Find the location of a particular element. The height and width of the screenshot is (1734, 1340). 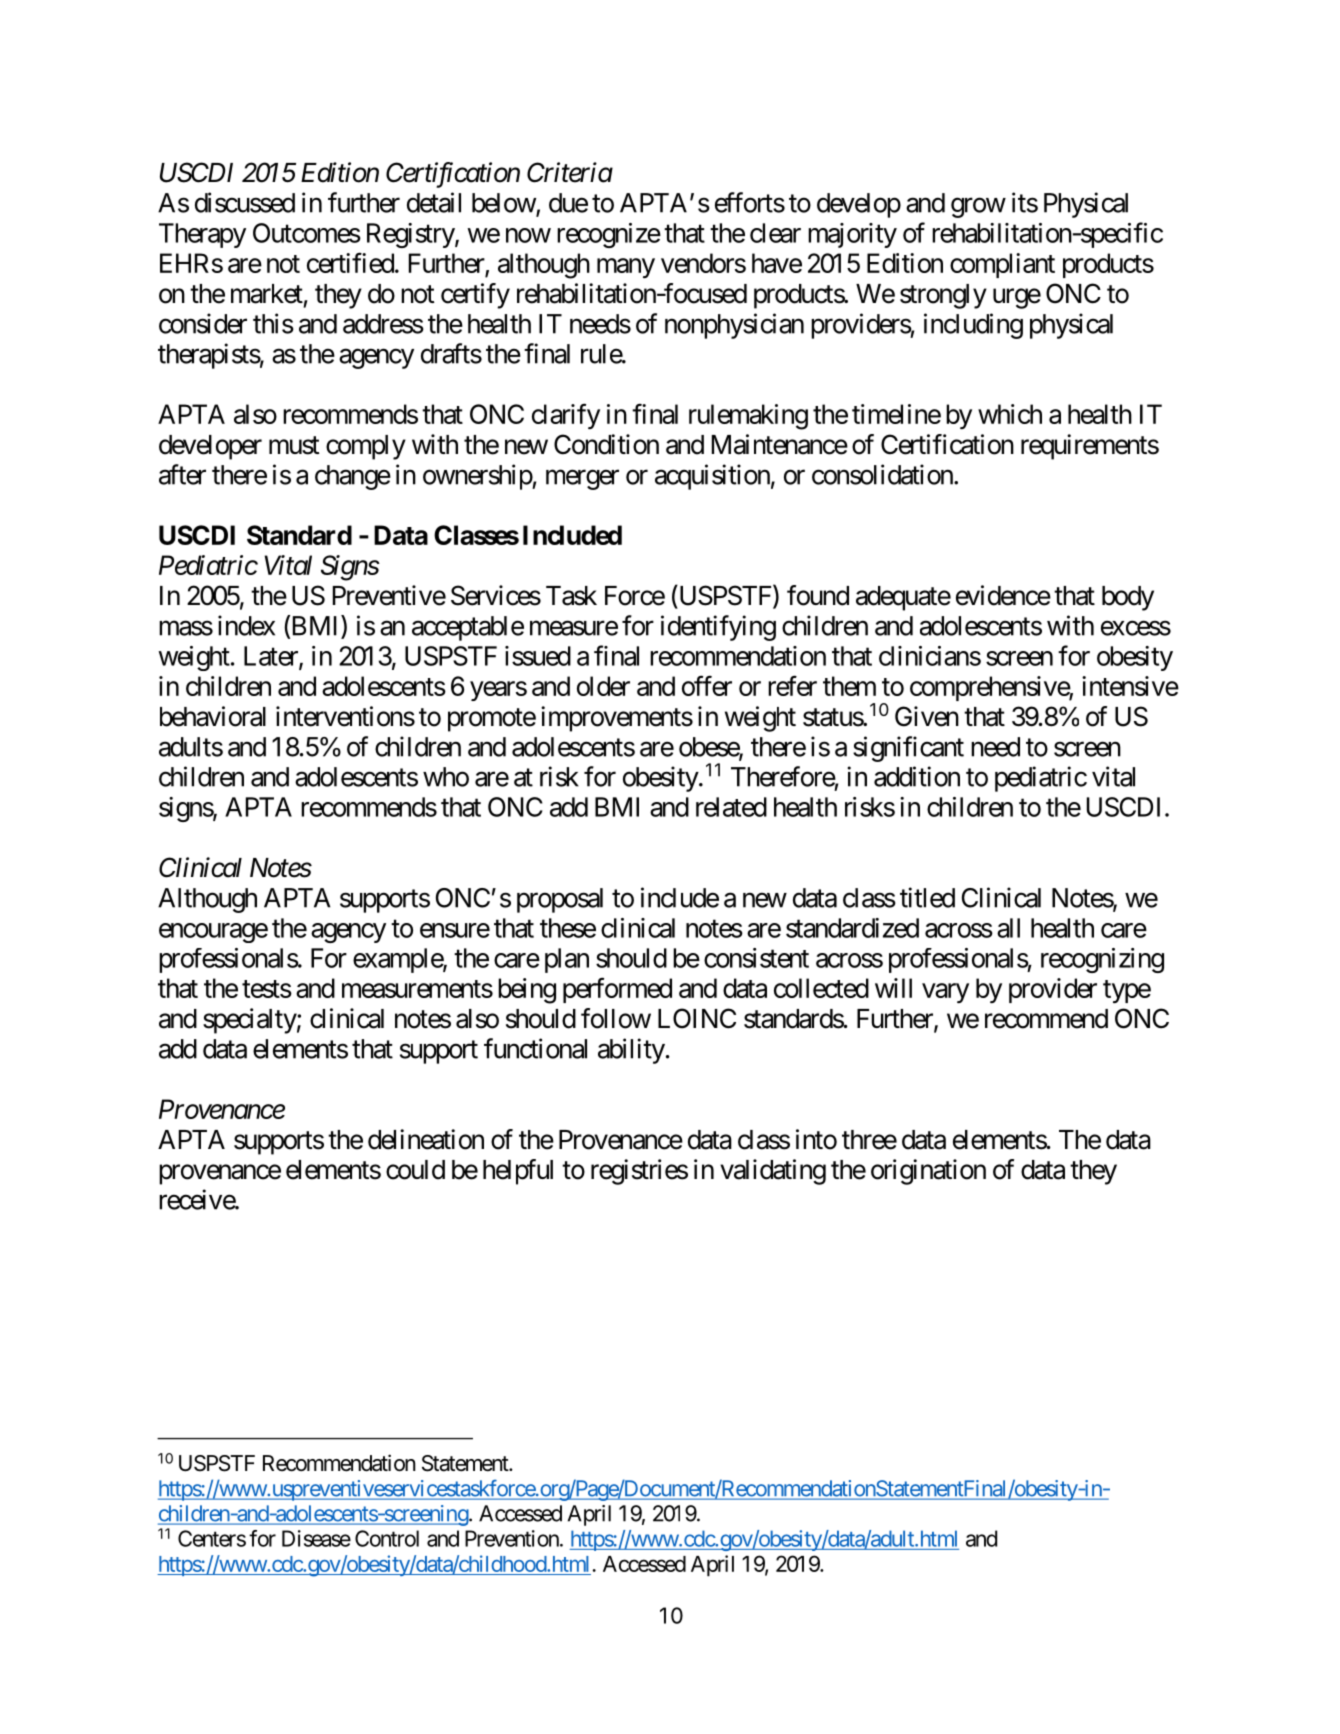

many is located at coordinates (626, 268).
